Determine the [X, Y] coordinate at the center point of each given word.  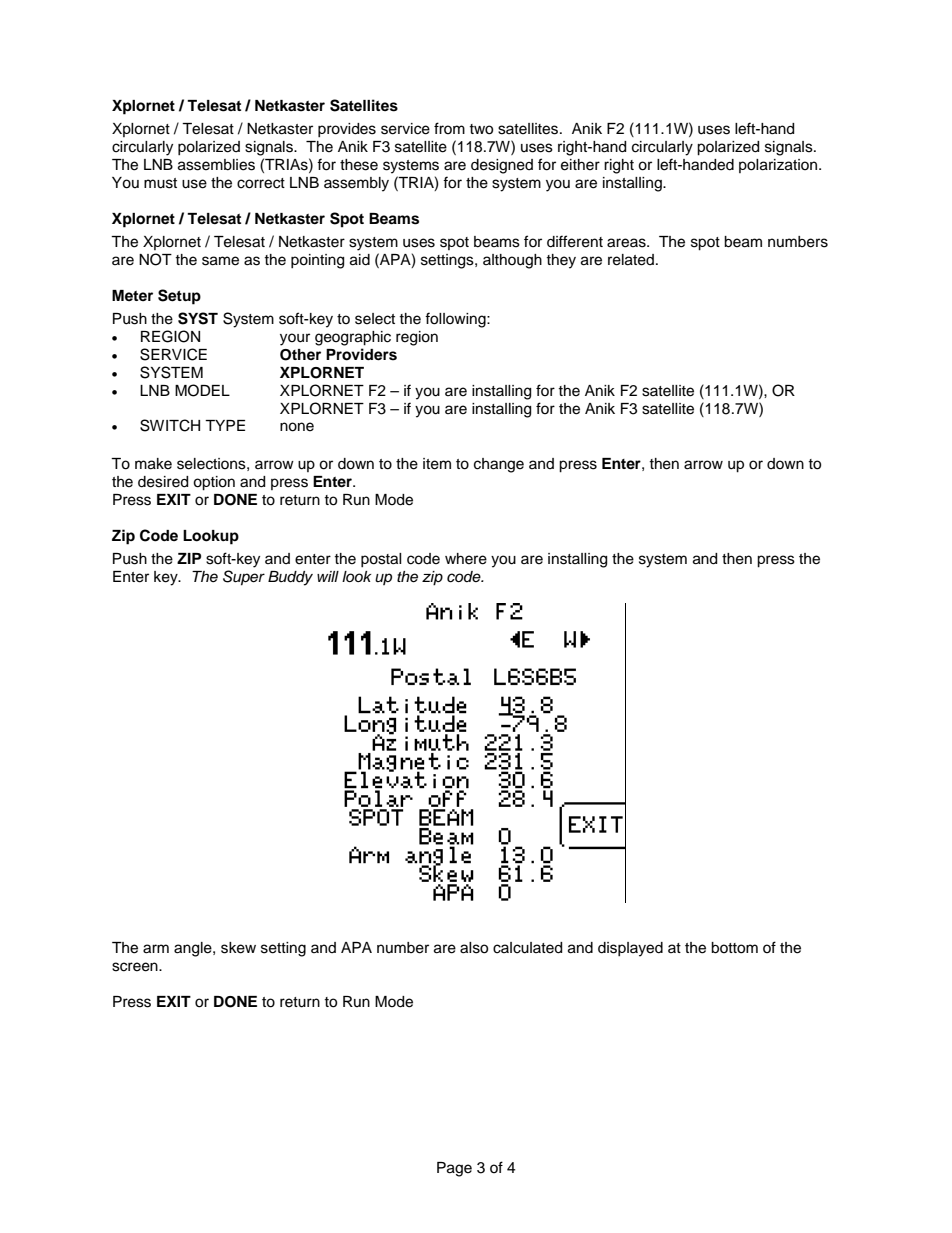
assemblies [216, 165]
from [449, 128]
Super [244, 578]
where [466, 559]
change [499, 465]
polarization [779, 166]
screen [136, 967]
